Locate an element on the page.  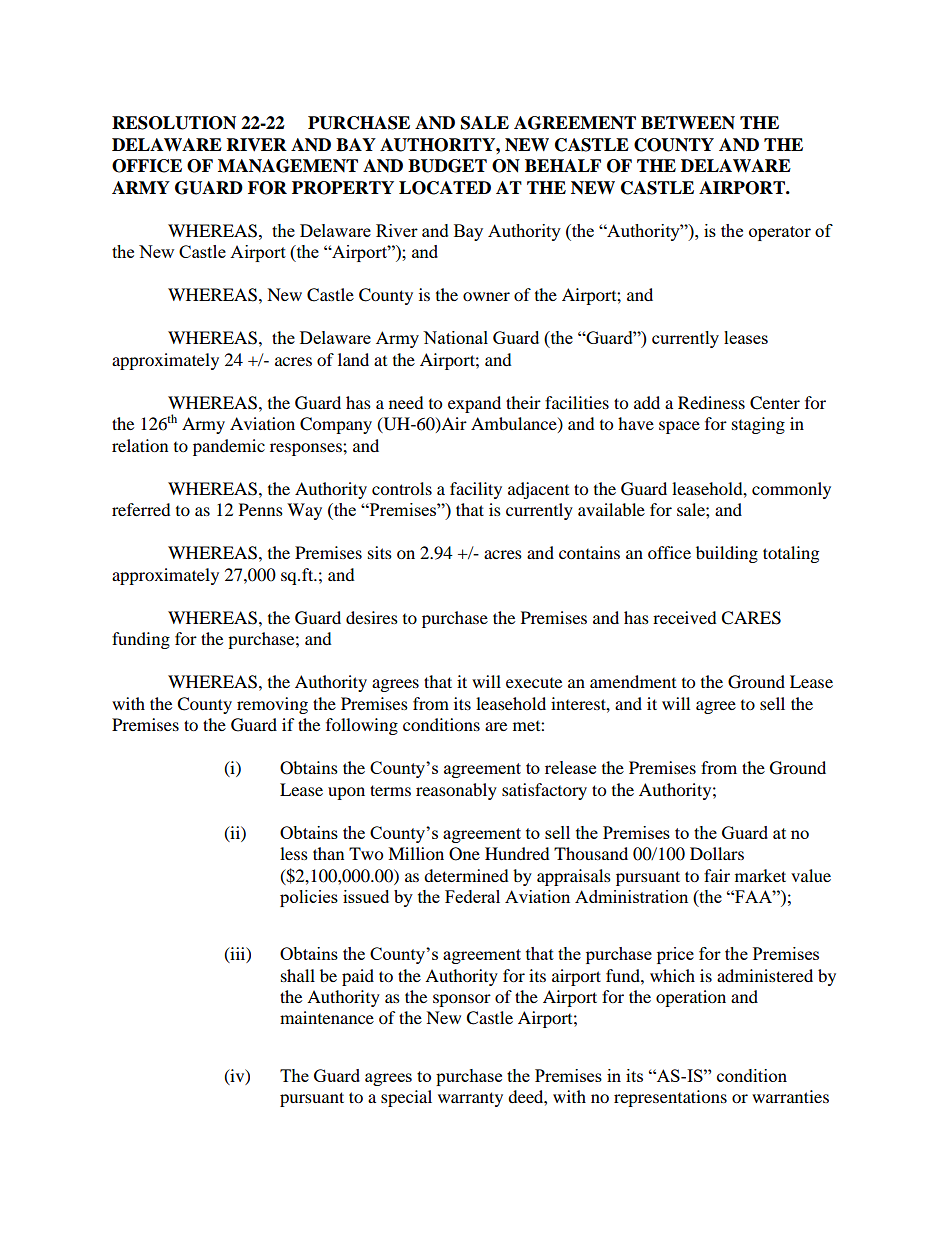
referred is located at coordinates (141, 509).
